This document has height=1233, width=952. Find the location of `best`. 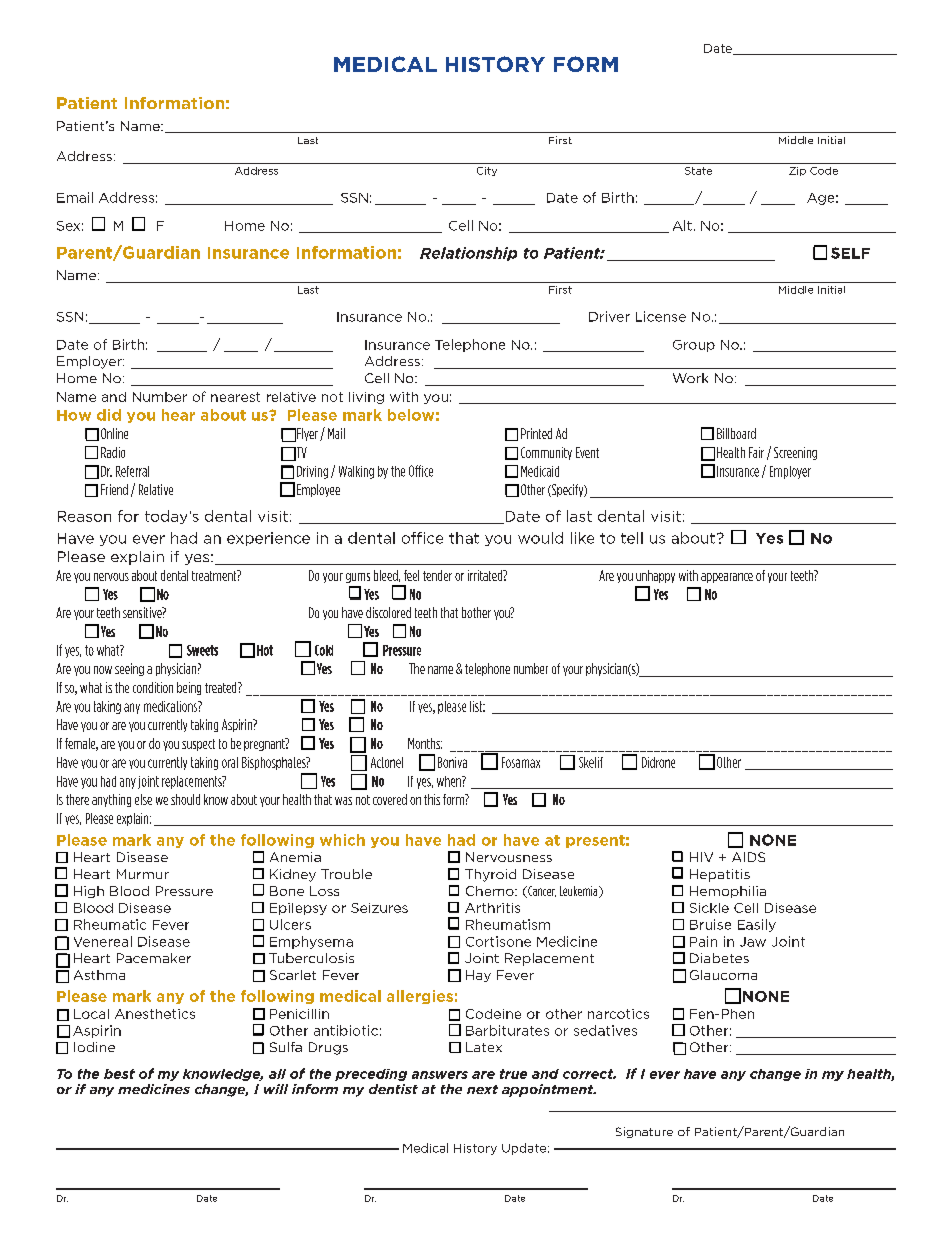

best is located at coordinates (119, 1074).
